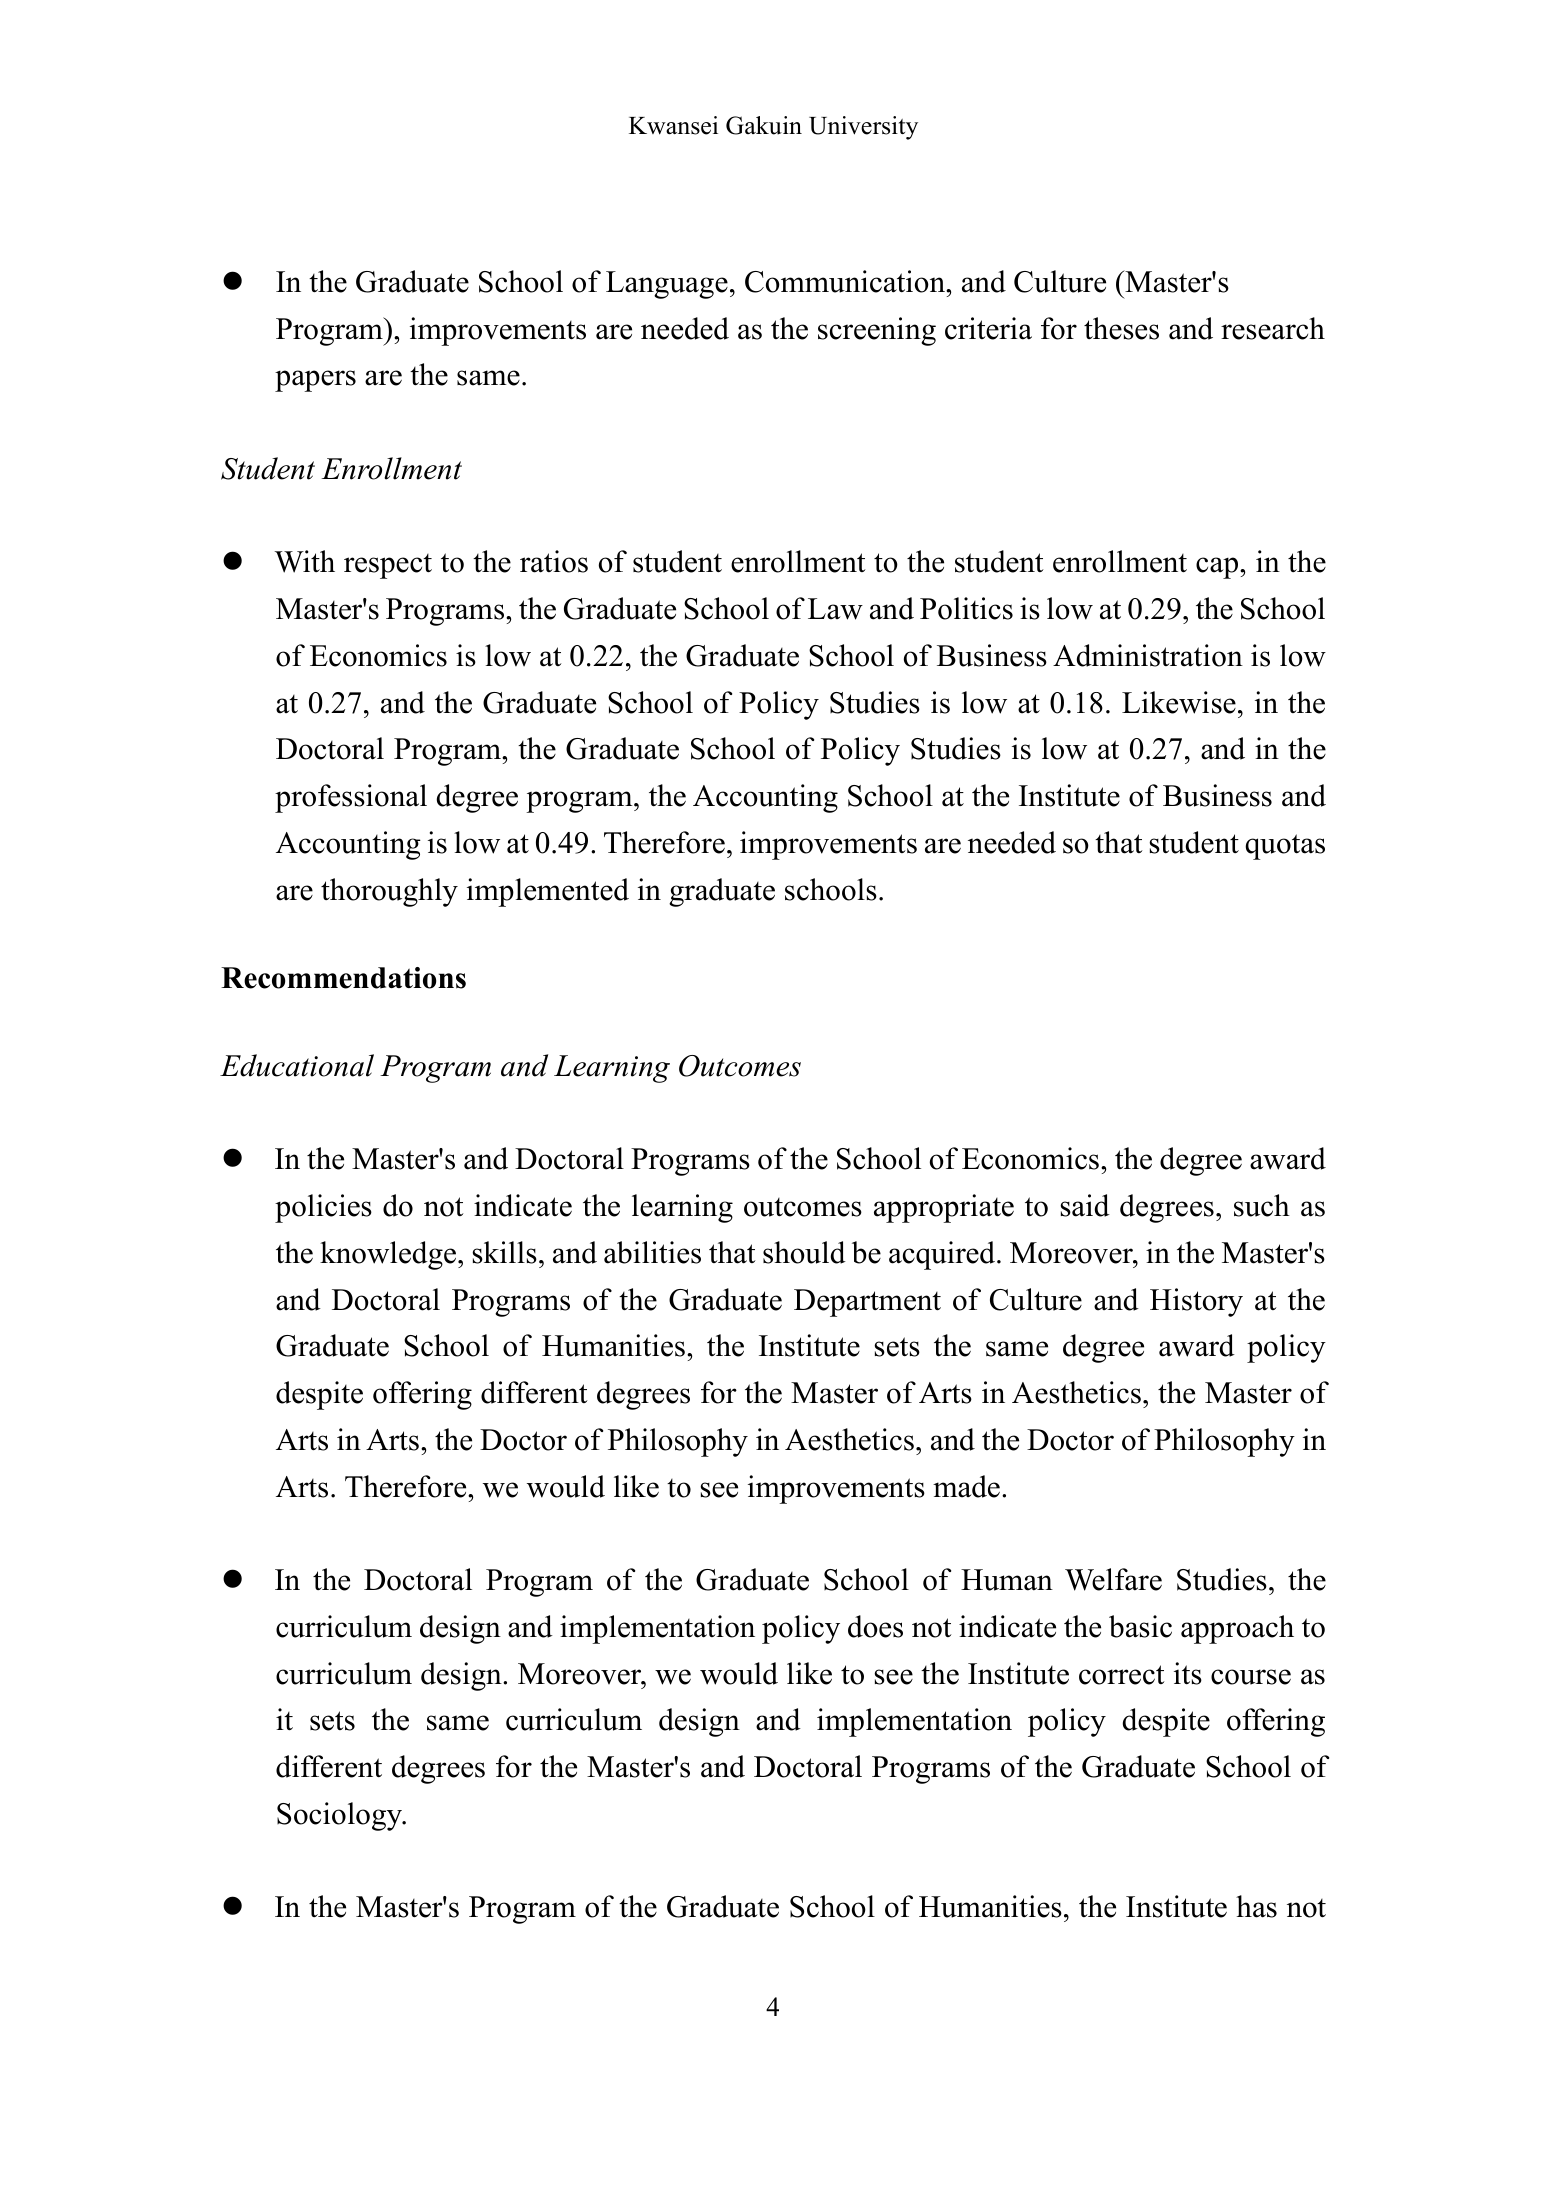  I want to click on appropriate, so click(944, 1208).
